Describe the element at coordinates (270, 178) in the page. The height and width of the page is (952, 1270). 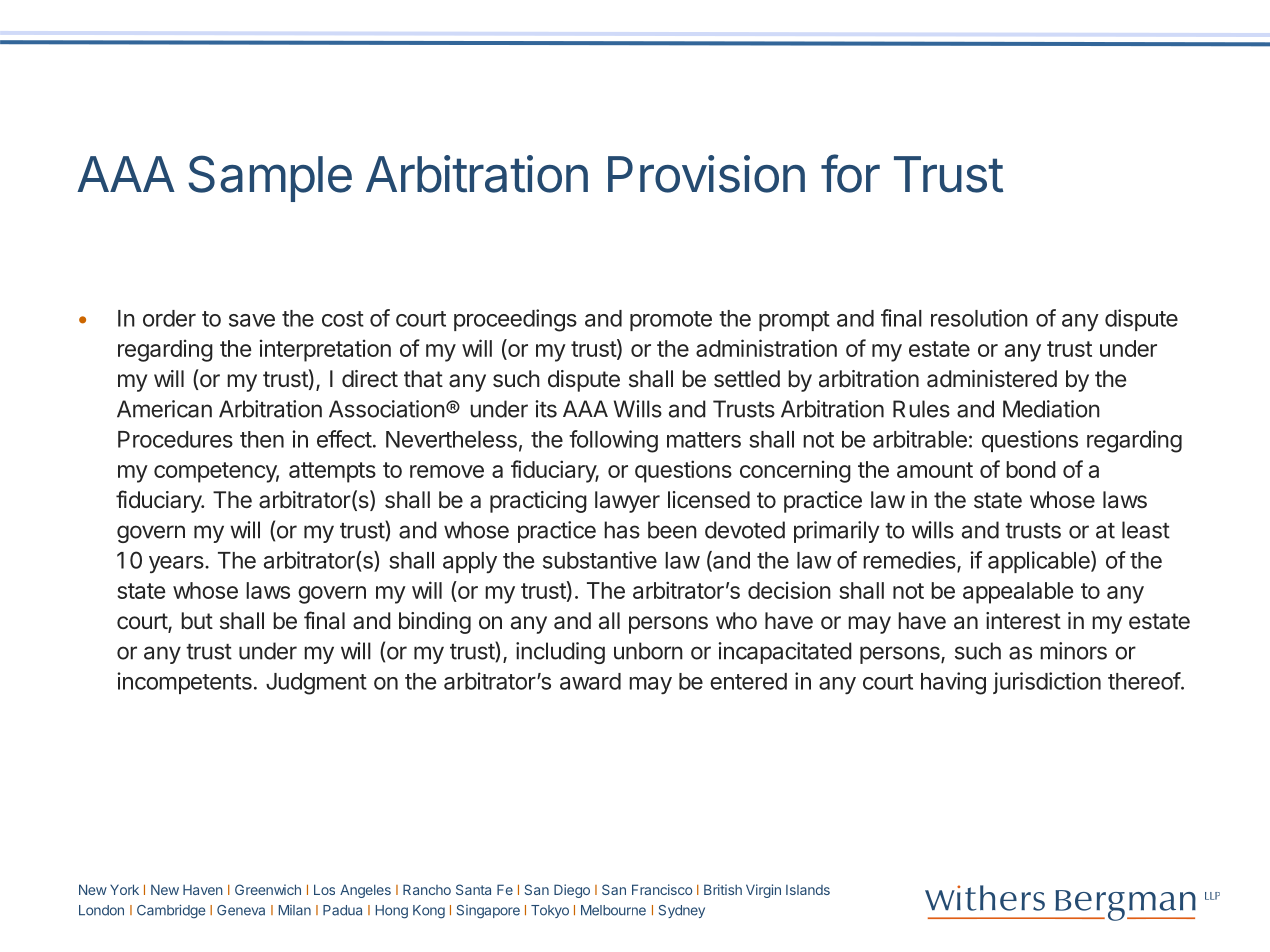
I see `Sample` at that location.
